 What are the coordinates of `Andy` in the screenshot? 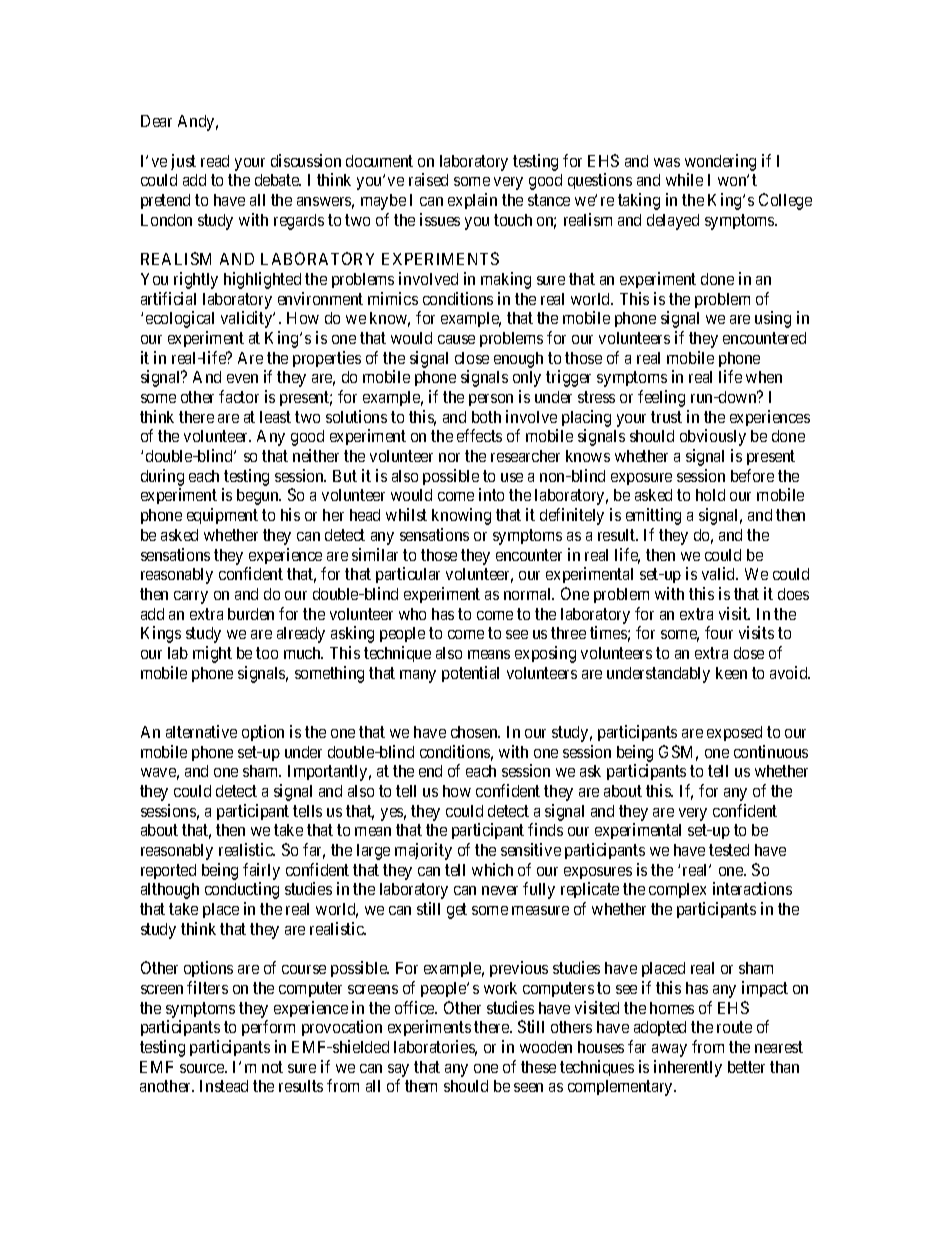 It's located at (198, 123).
